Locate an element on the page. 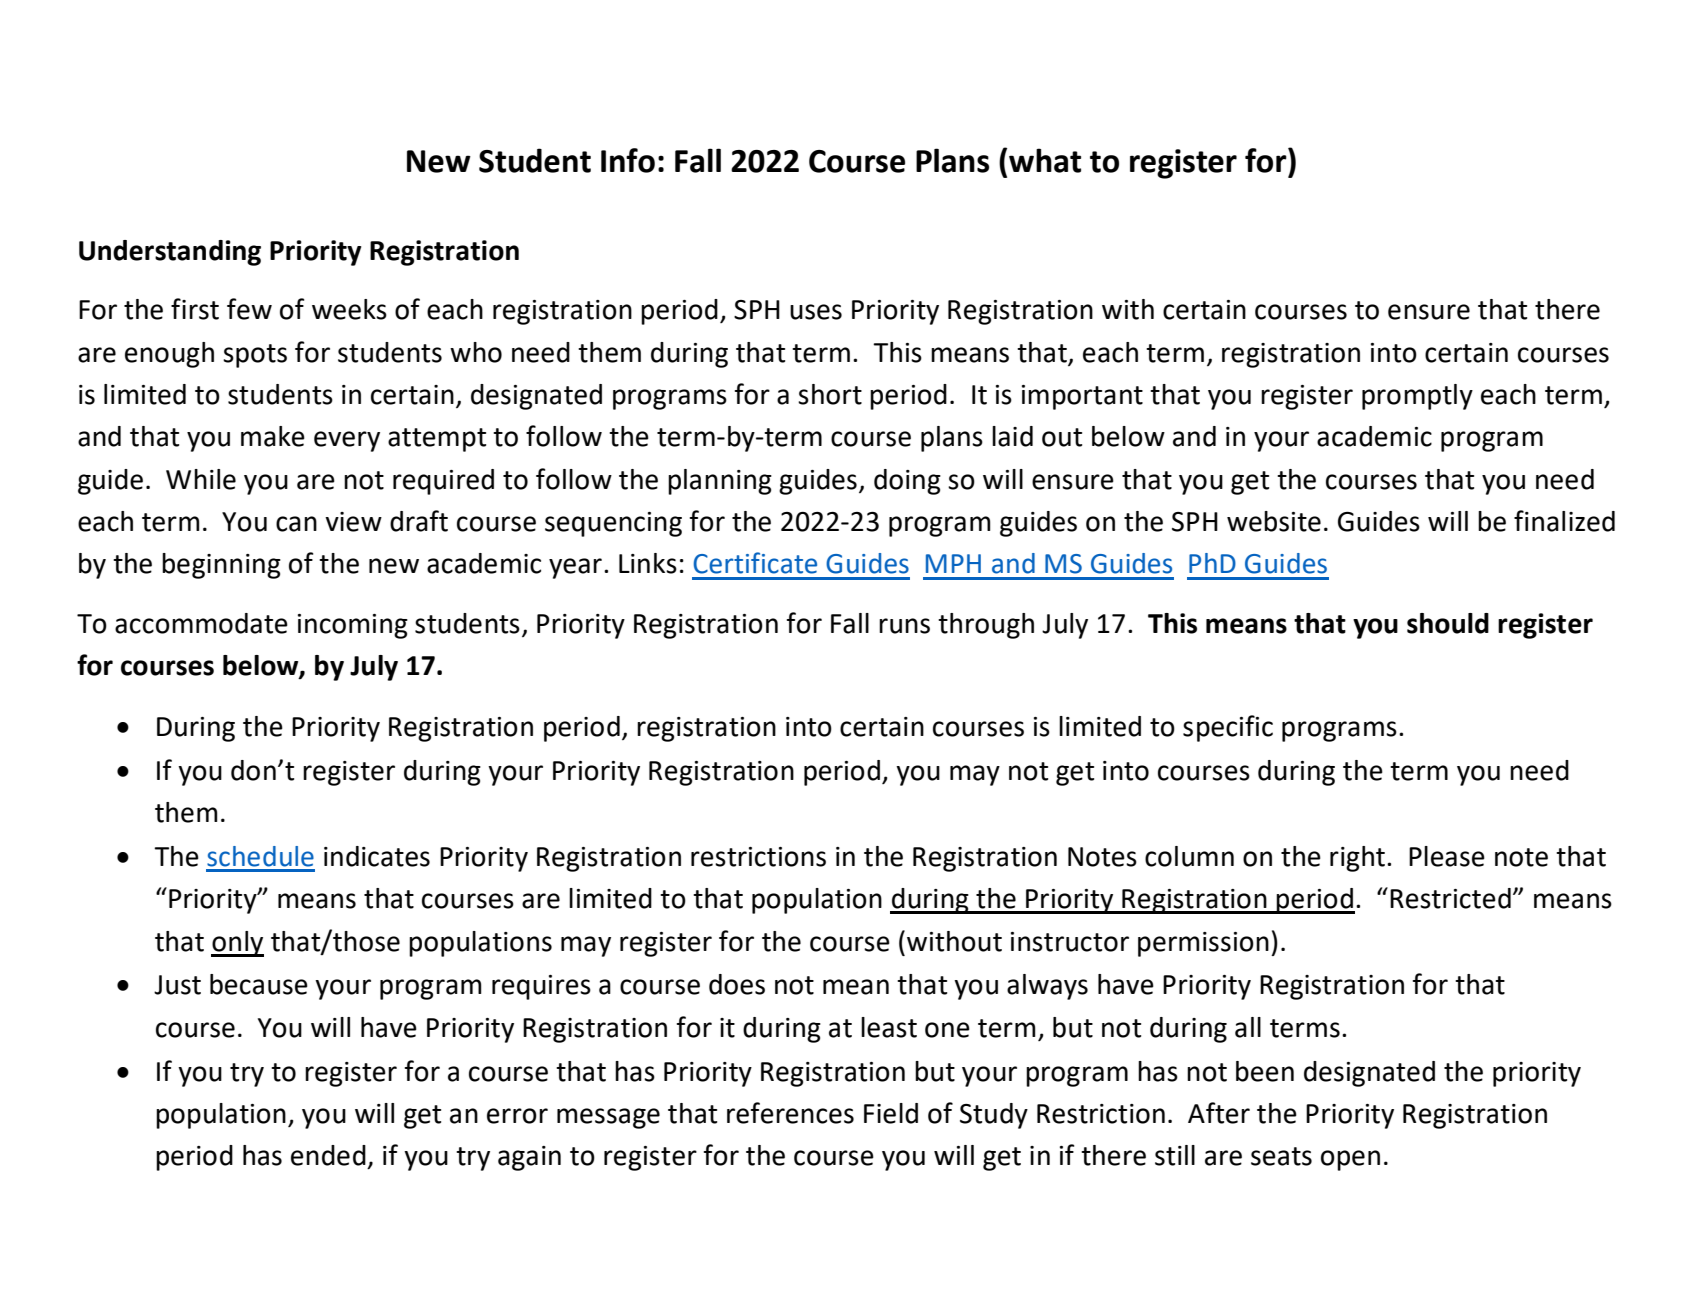 Image resolution: width=1702 pixels, height=1316 pixels. Field is located at coordinates (891, 1113).
